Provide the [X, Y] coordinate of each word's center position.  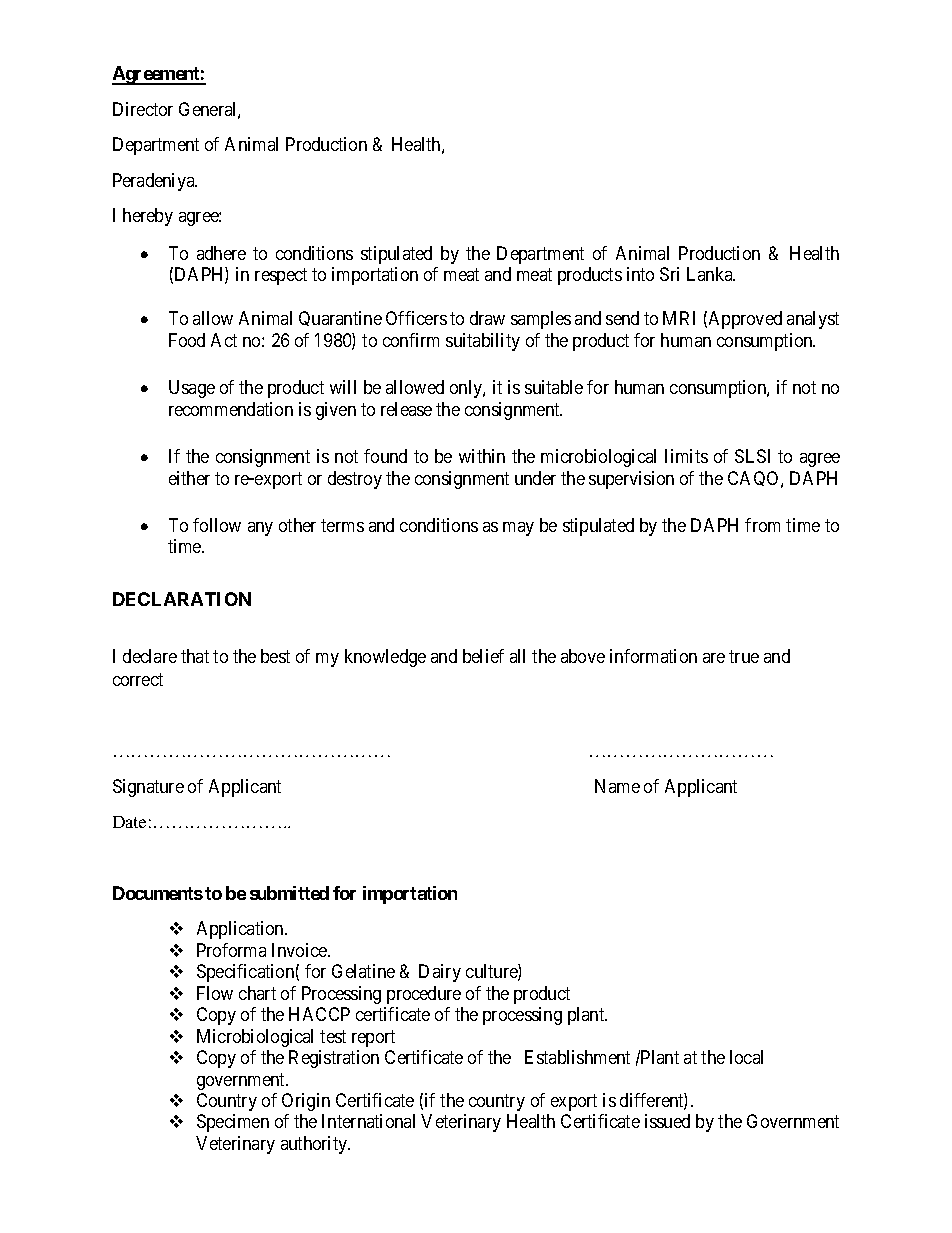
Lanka [711, 274]
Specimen [233, 1123]
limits [686, 456]
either [189, 478]
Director [143, 109]
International [368, 1121]
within [482, 456]
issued [667, 1121]
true [744, 656]
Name [617, 786]
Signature [148, 788]
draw [487, 318]
